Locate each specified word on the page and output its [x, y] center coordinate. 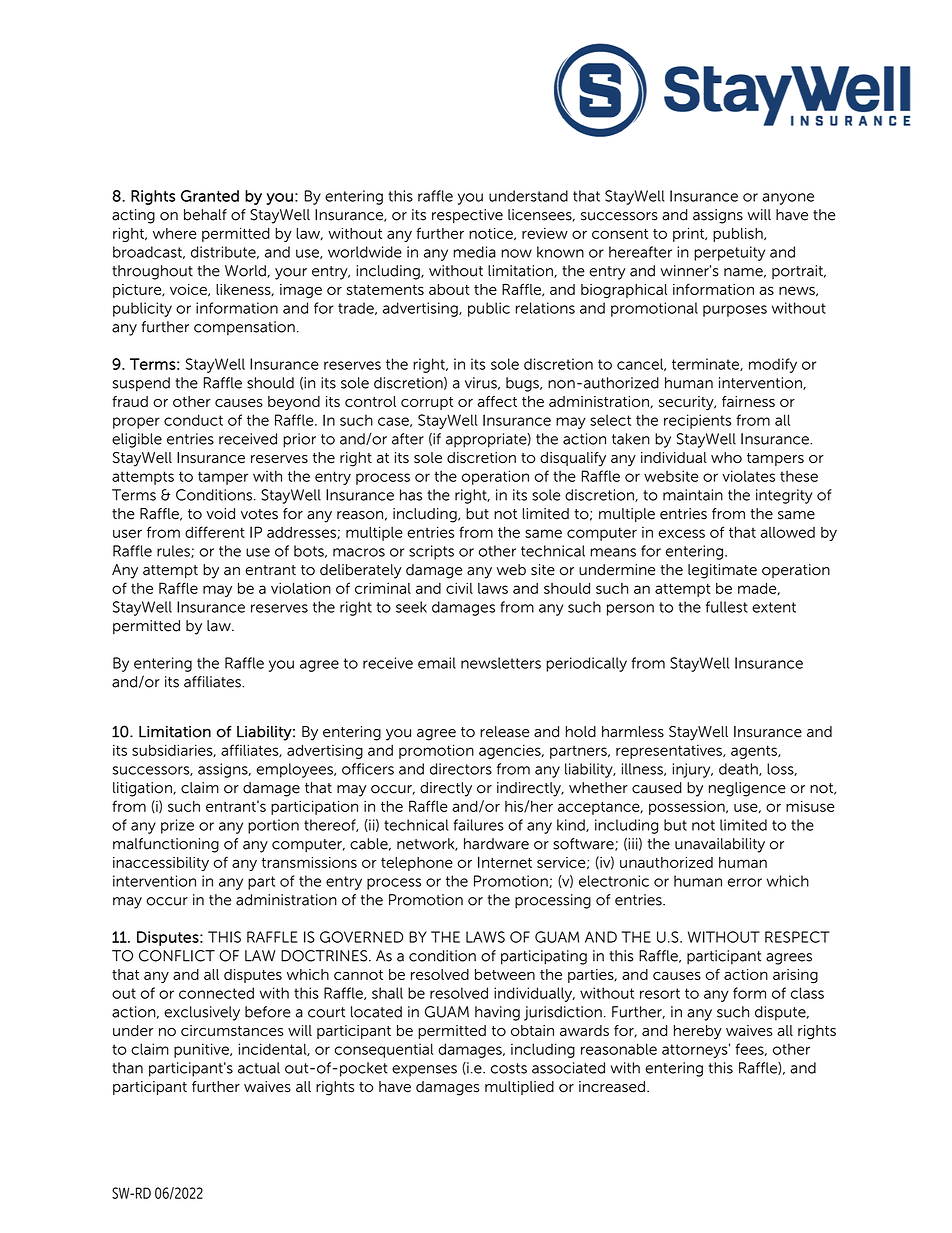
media [474, 252]
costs [509, 1068]
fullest [727, 607]
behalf [205, 215]
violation [301, 588]
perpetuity [729, 253]
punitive [202, 1050]
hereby [698, 1032]
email [437, 663]
